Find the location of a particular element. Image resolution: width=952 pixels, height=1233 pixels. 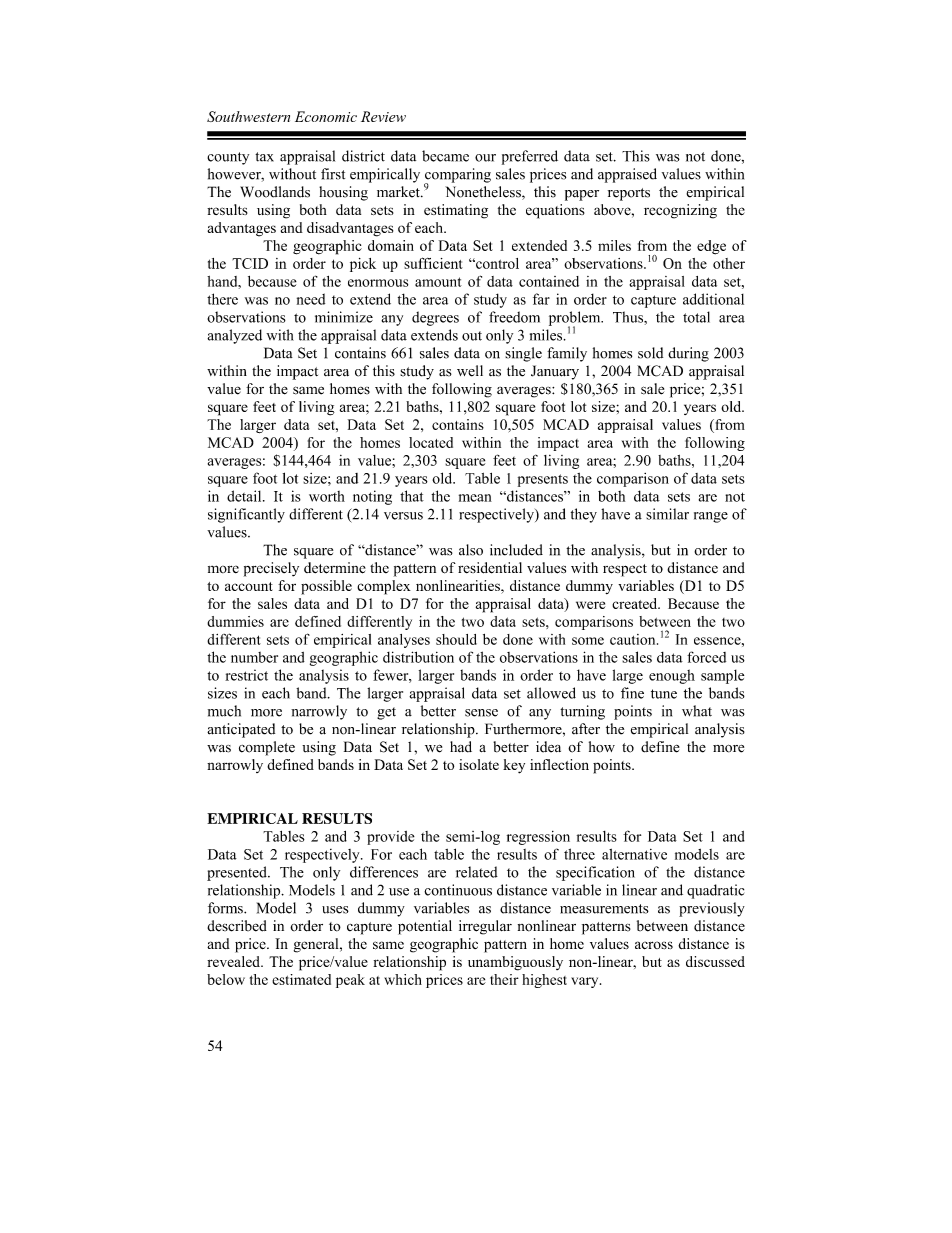

appraised is located at coordinates (627, 175).
